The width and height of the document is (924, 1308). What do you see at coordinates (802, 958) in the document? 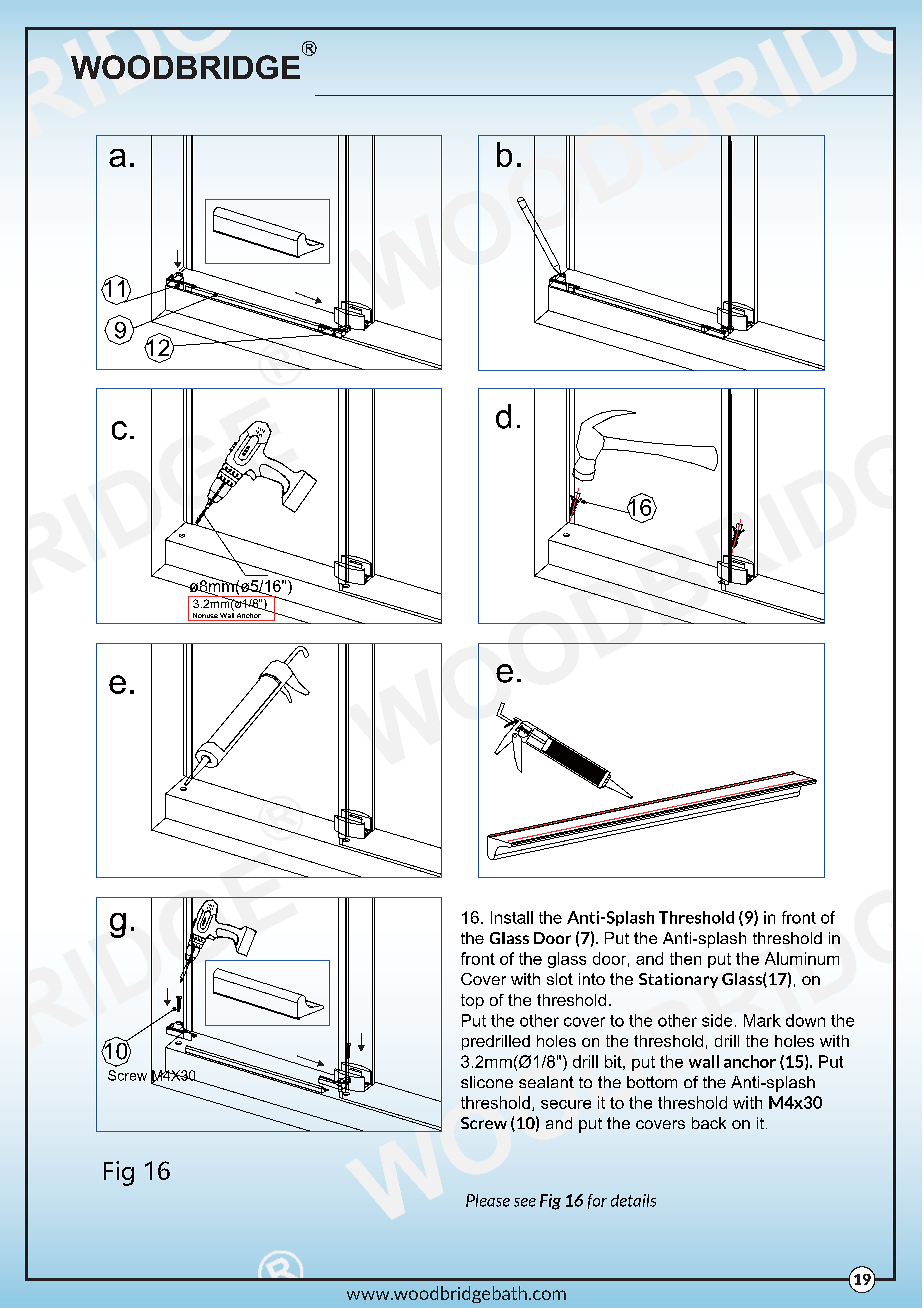
I see `Aluminum` at bounding box center [802, 958].
